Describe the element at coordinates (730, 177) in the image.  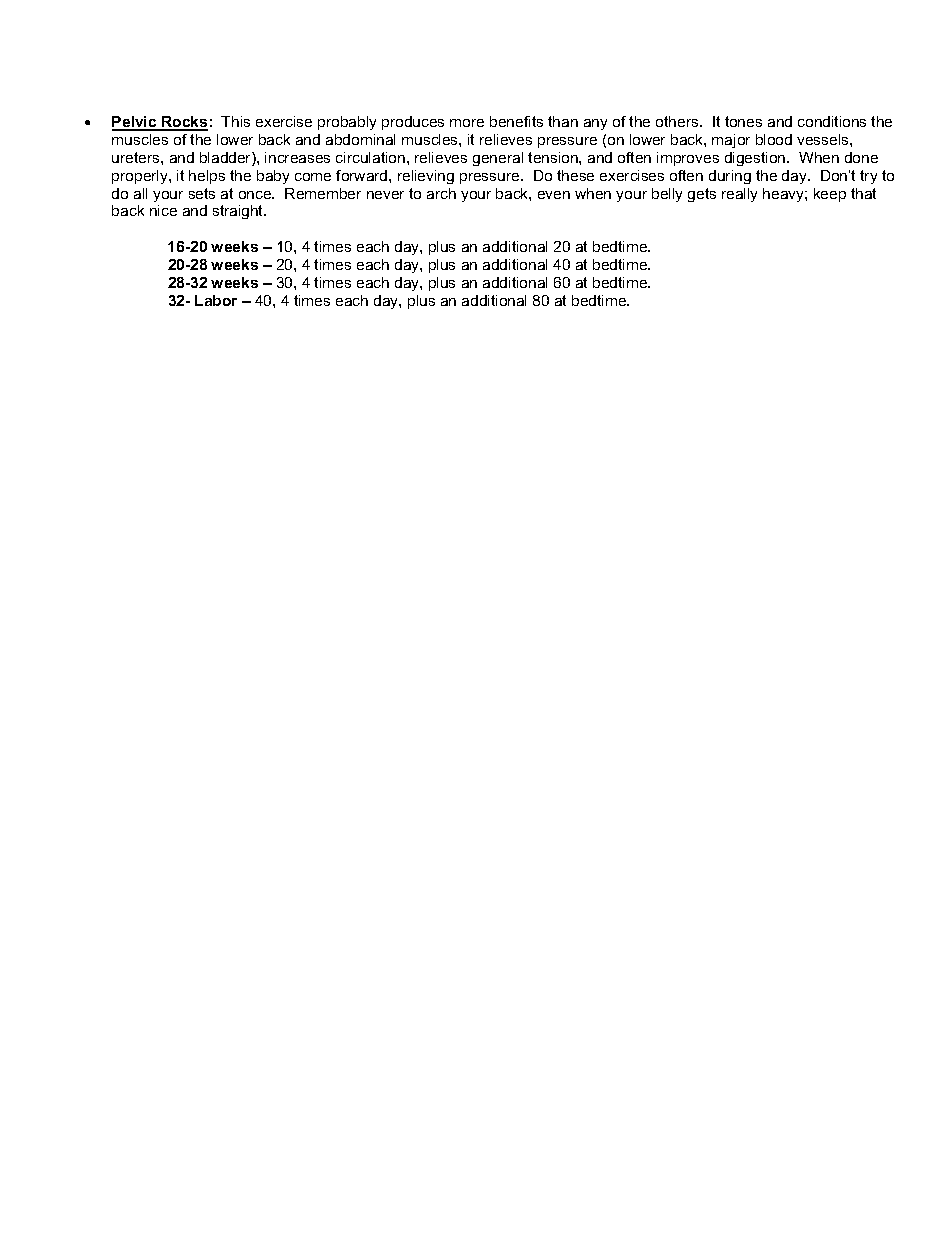
I see `during` at that location.
